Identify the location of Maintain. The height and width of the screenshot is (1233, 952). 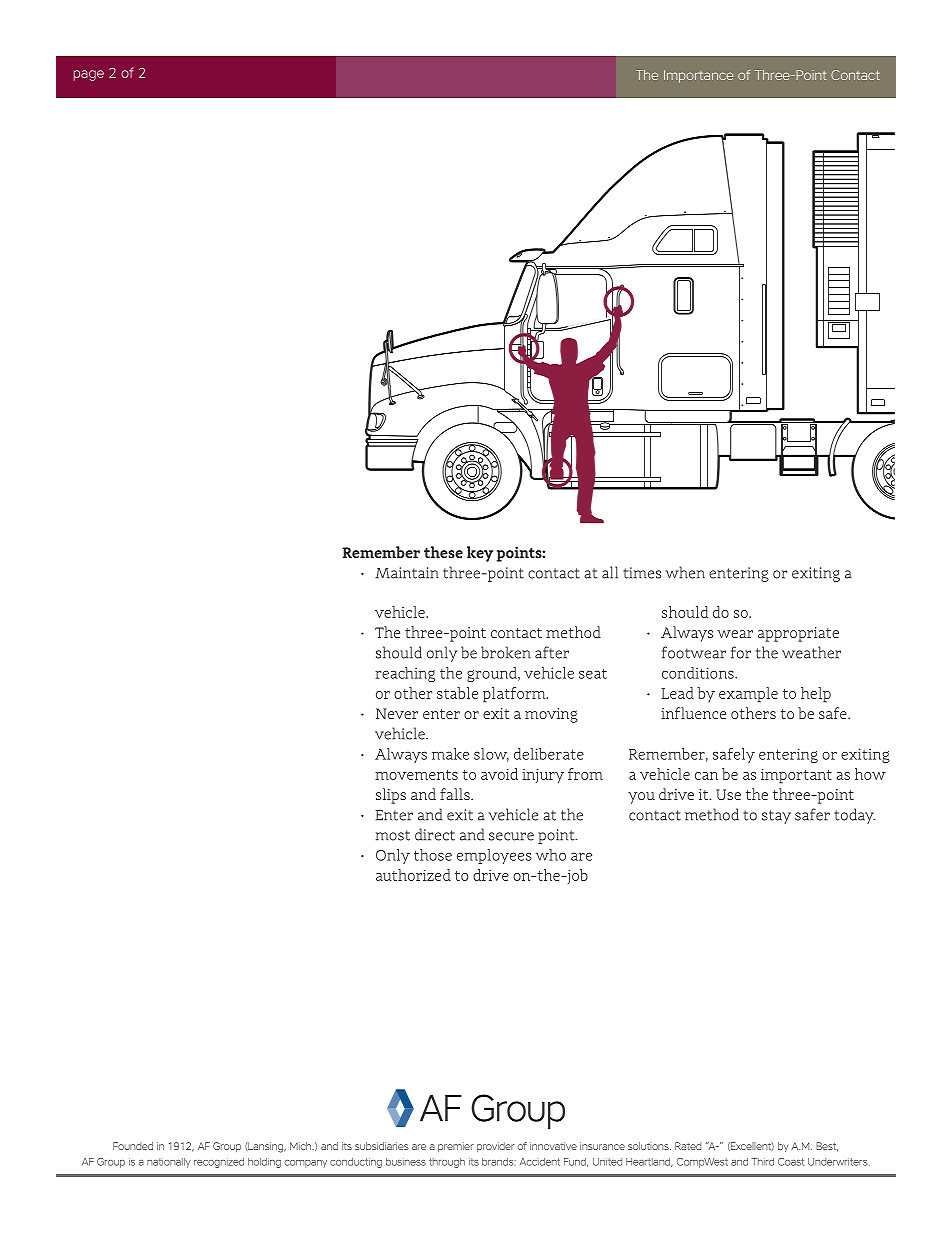
(407, 573).
